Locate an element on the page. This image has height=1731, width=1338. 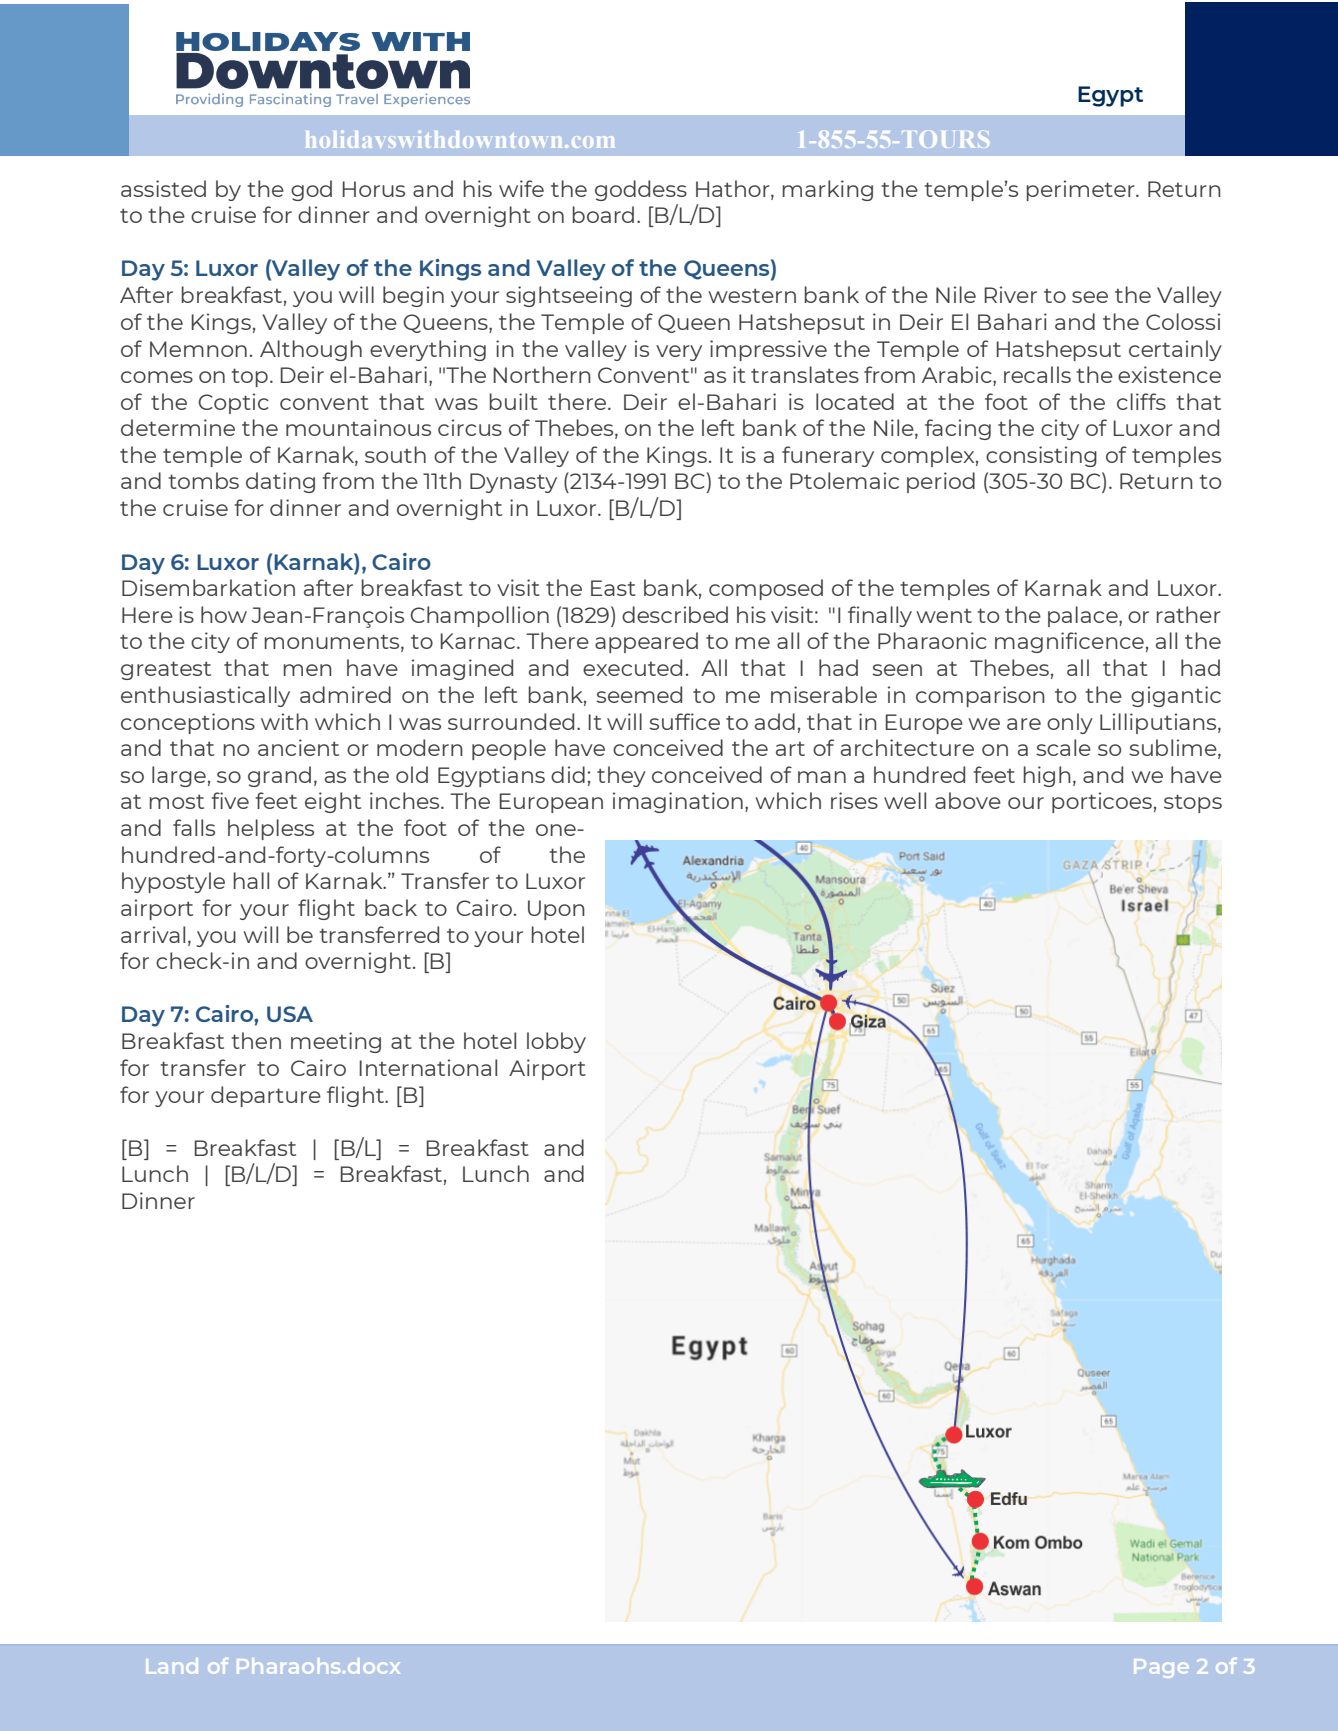
goddess is located at coordinates (641, 190).
